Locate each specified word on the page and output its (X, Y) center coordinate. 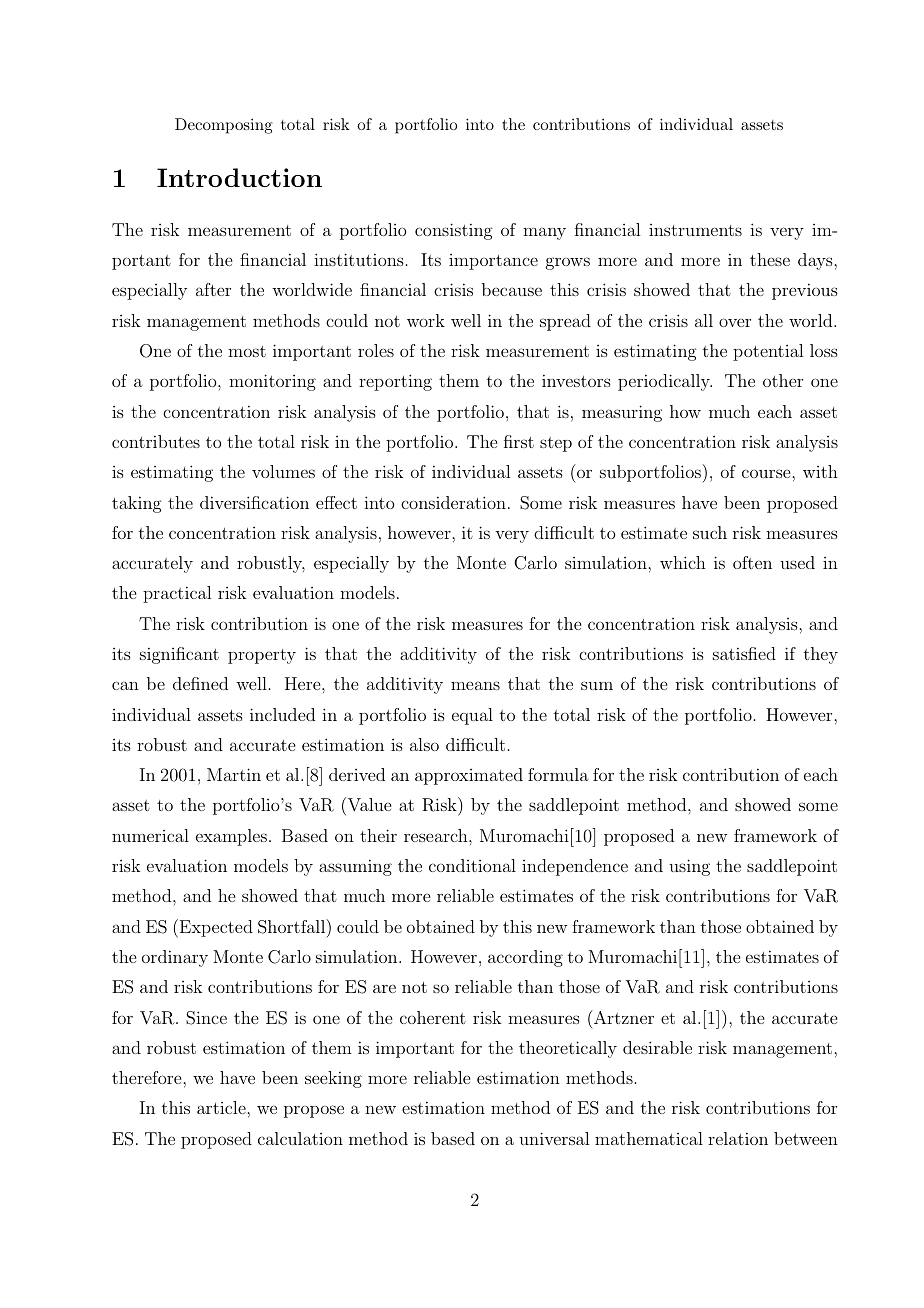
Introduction (239, 177)
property (262, 656)
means (475, 685)
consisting (454, 231)
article (222, 1107)
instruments (695, 230)
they (821, 655)
